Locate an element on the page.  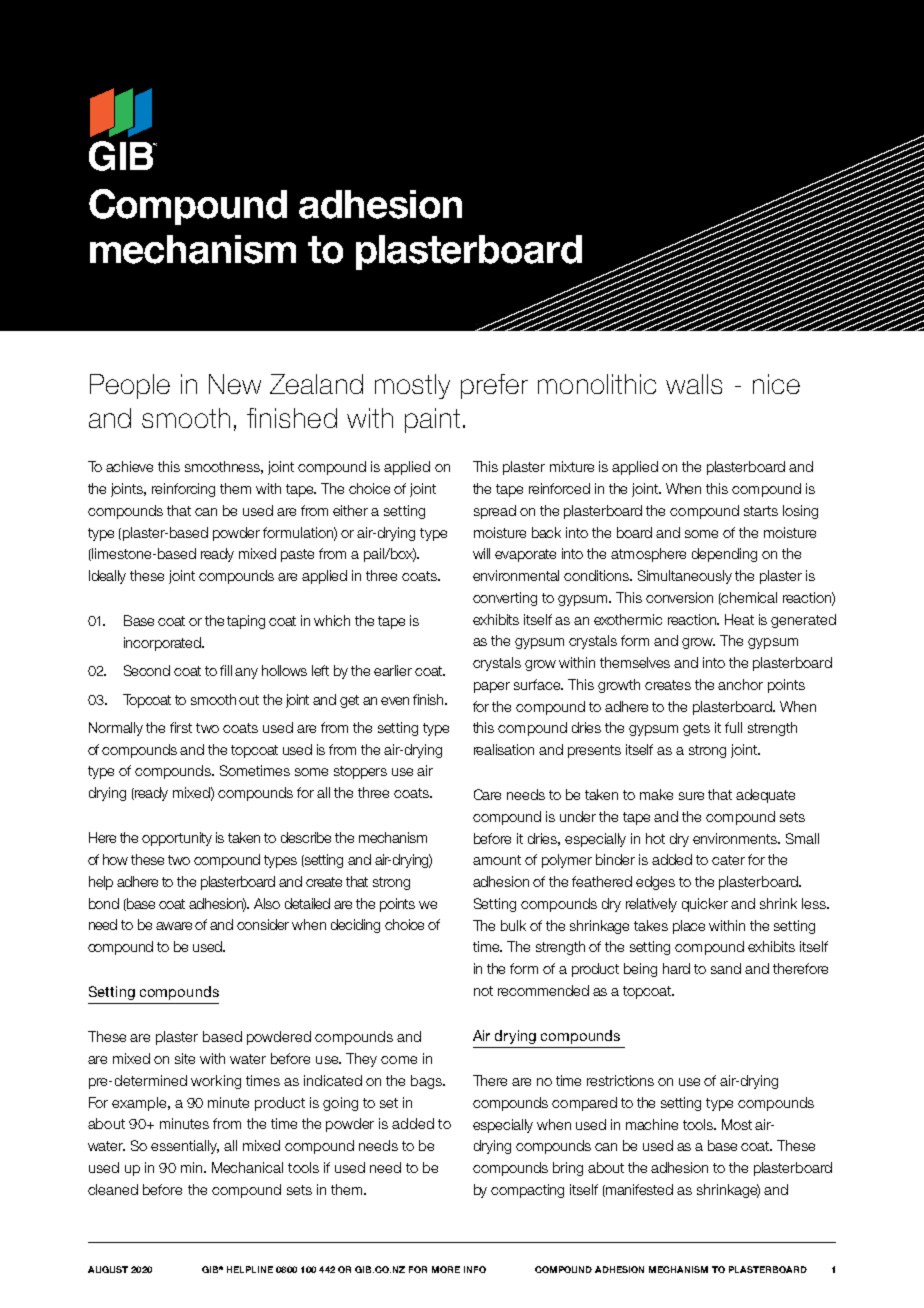
environments is located at coordinates (736, 838).
